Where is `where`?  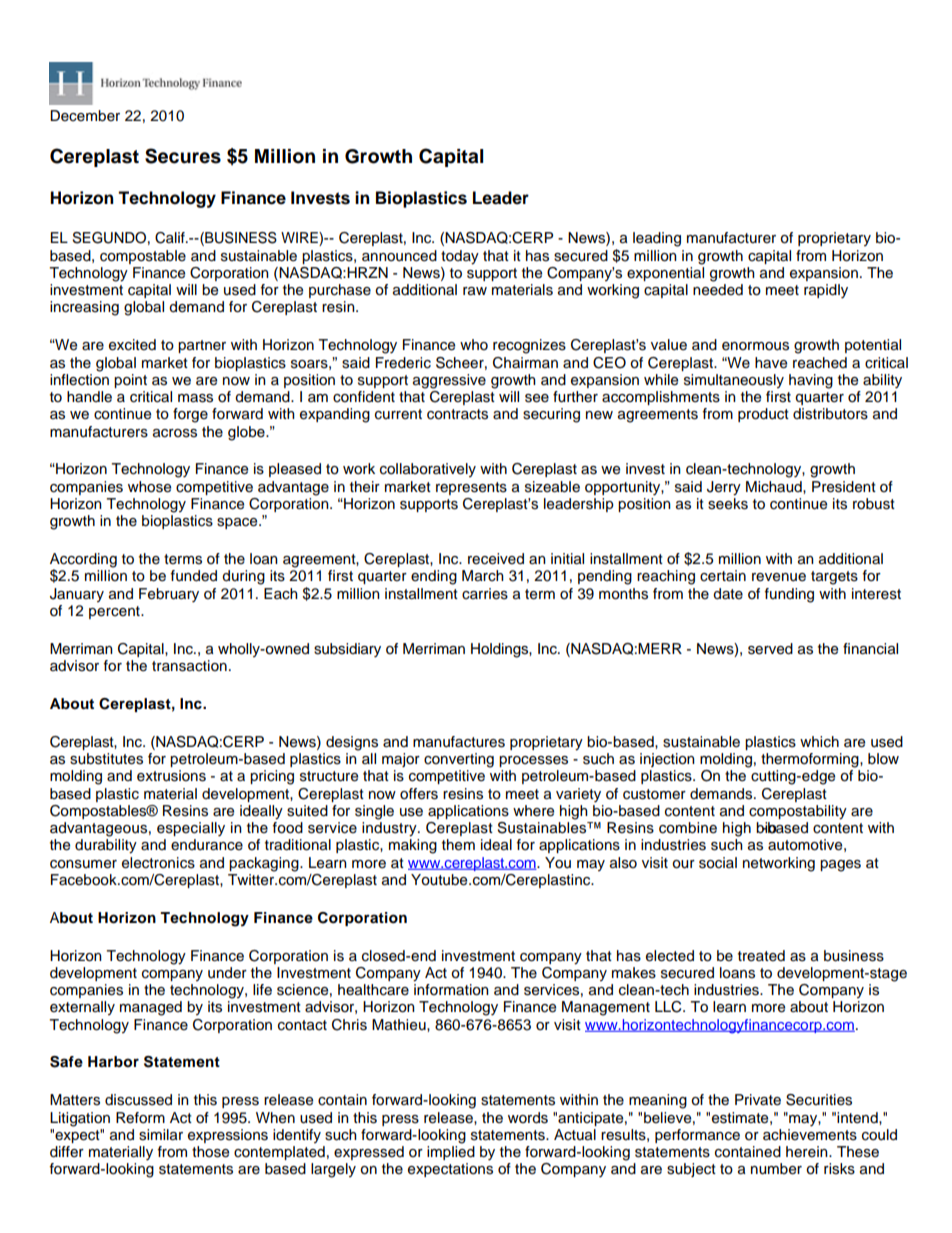
where is located at coordinates (533, 811).
